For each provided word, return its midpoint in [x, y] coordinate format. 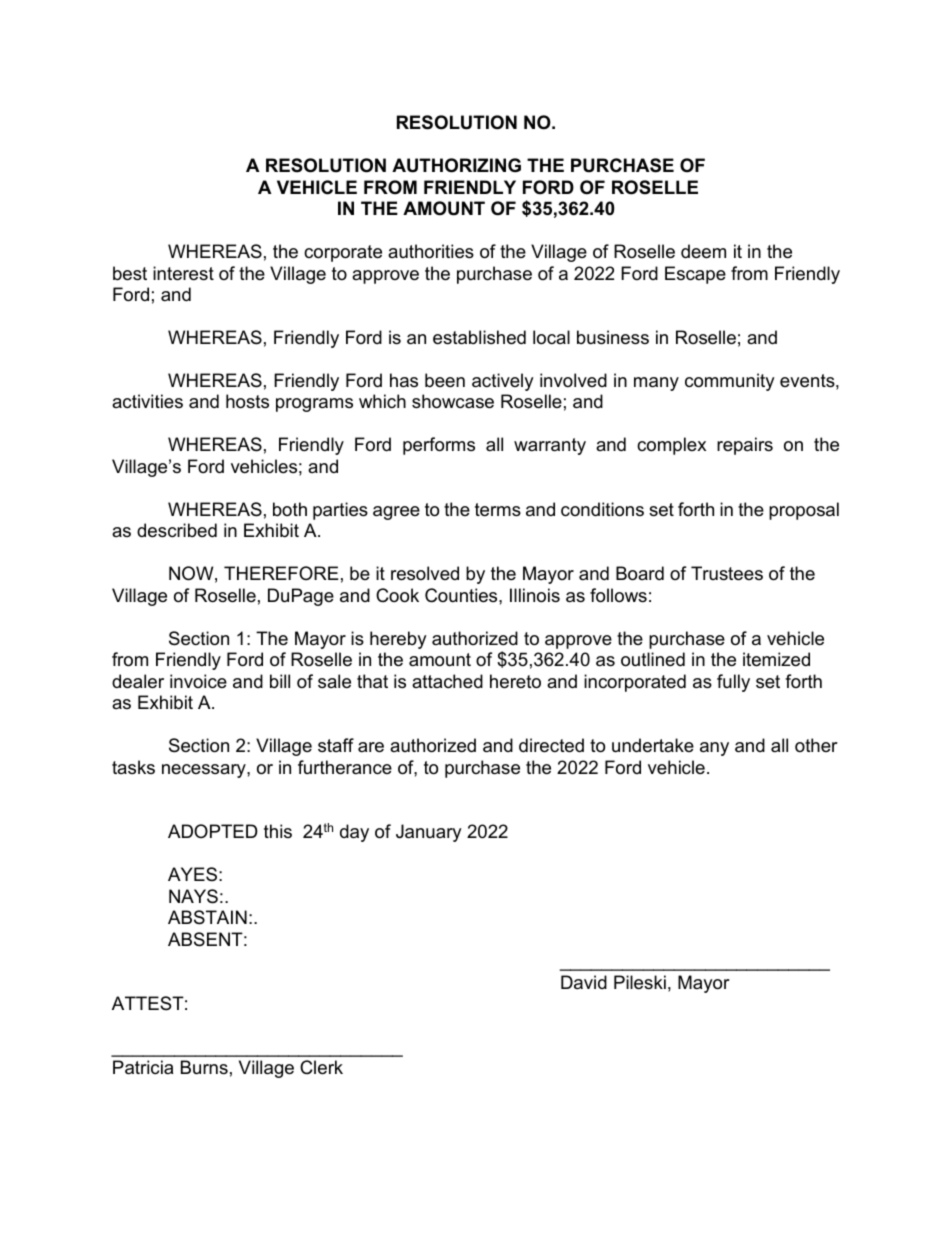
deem [703, 251]
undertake [653, 745]
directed [551, 745]
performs [439, 446]
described [177, 530]
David [584, 982]
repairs [745, 446]
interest [183, 273]
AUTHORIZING [456, 165]
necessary [205, 771]
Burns [204, 1067]
